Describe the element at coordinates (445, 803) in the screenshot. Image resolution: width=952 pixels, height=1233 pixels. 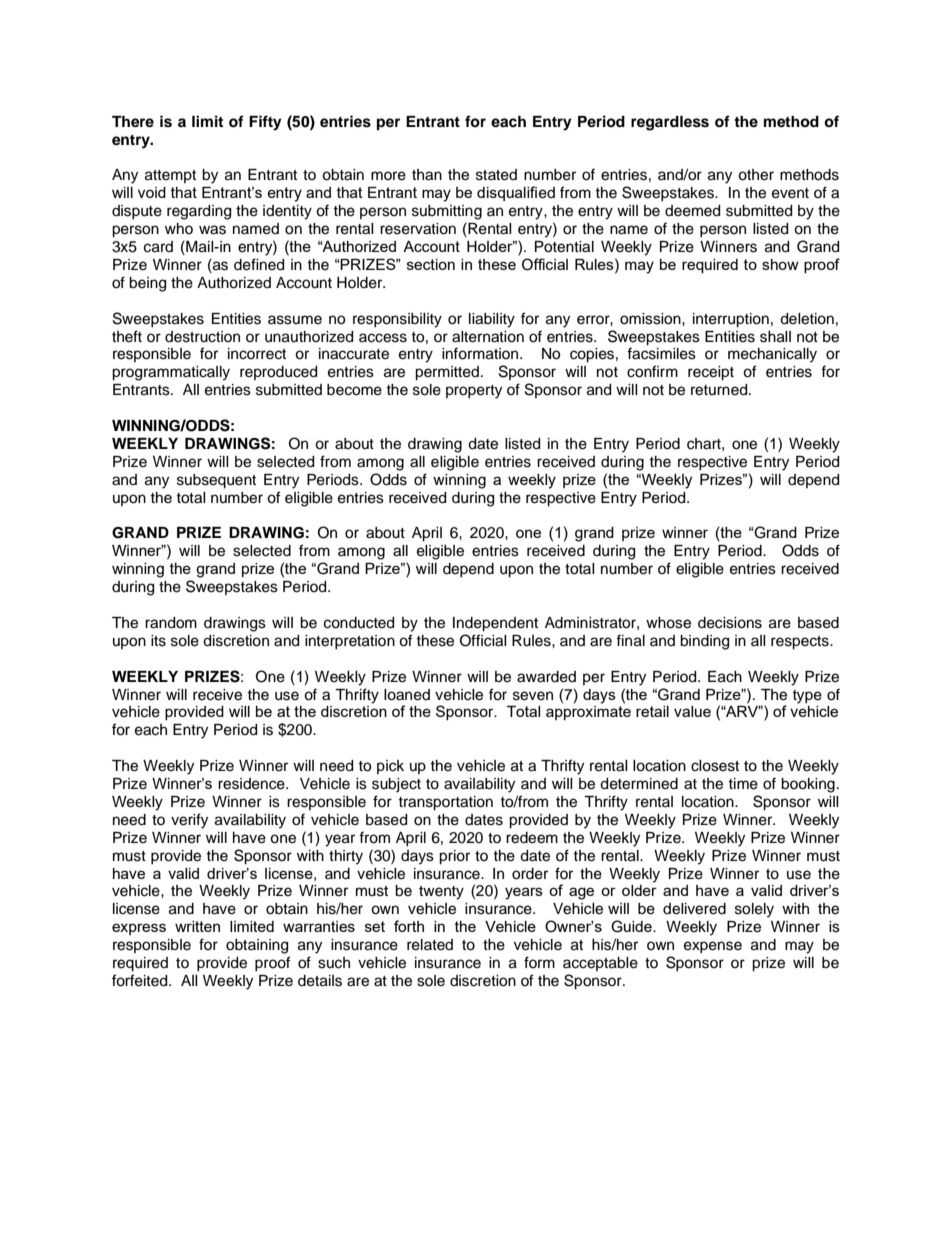
I see `transportation` at that location.
